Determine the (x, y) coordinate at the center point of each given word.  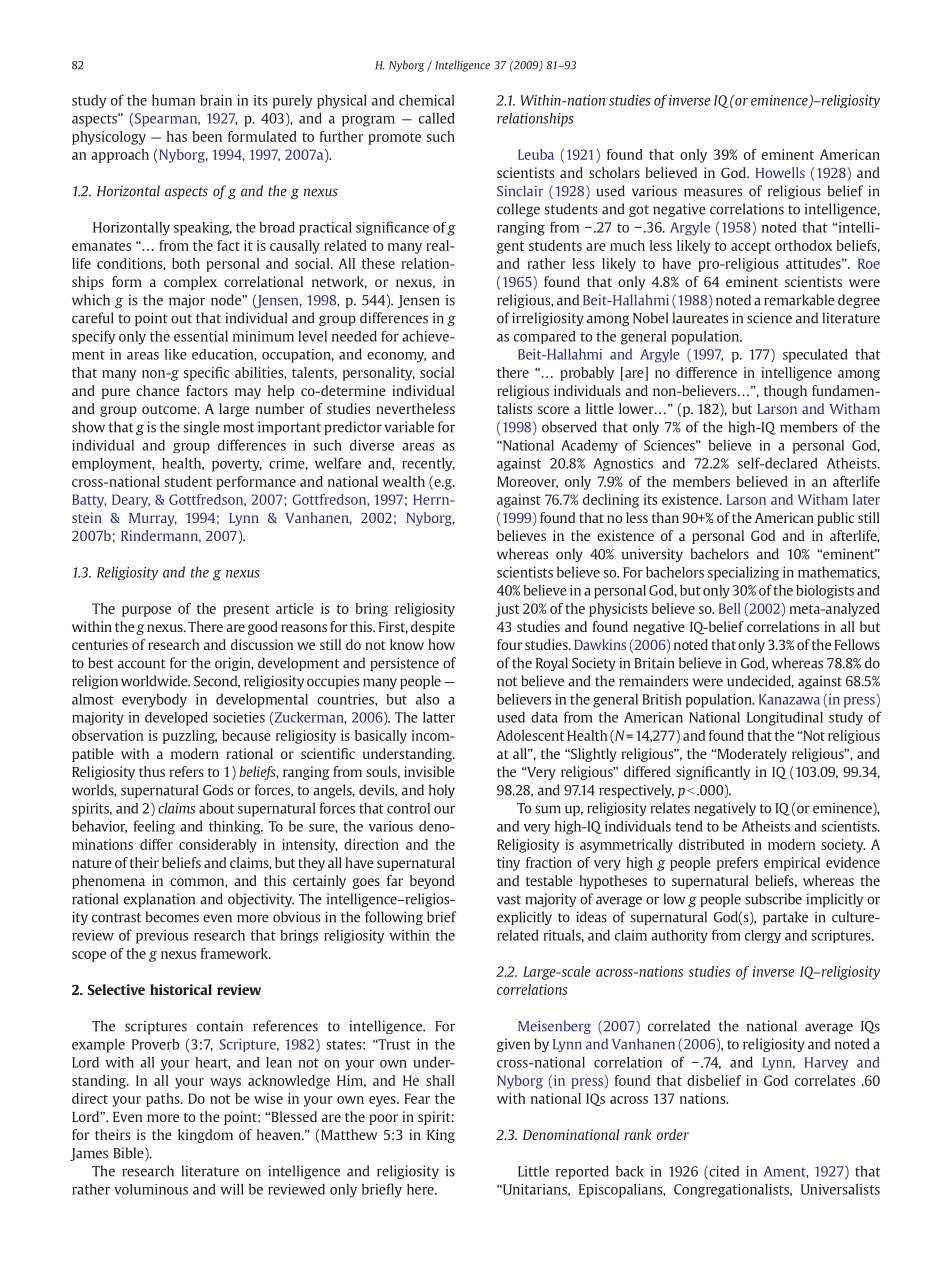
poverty (237, 465)
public (836, 519)
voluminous (151, 1189)
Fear (417, 1098)
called (436, 118)
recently (428, 464)
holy (442, 791)
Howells (780, 172)
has (177, 136)
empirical (792, 864)
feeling (154, 827)
